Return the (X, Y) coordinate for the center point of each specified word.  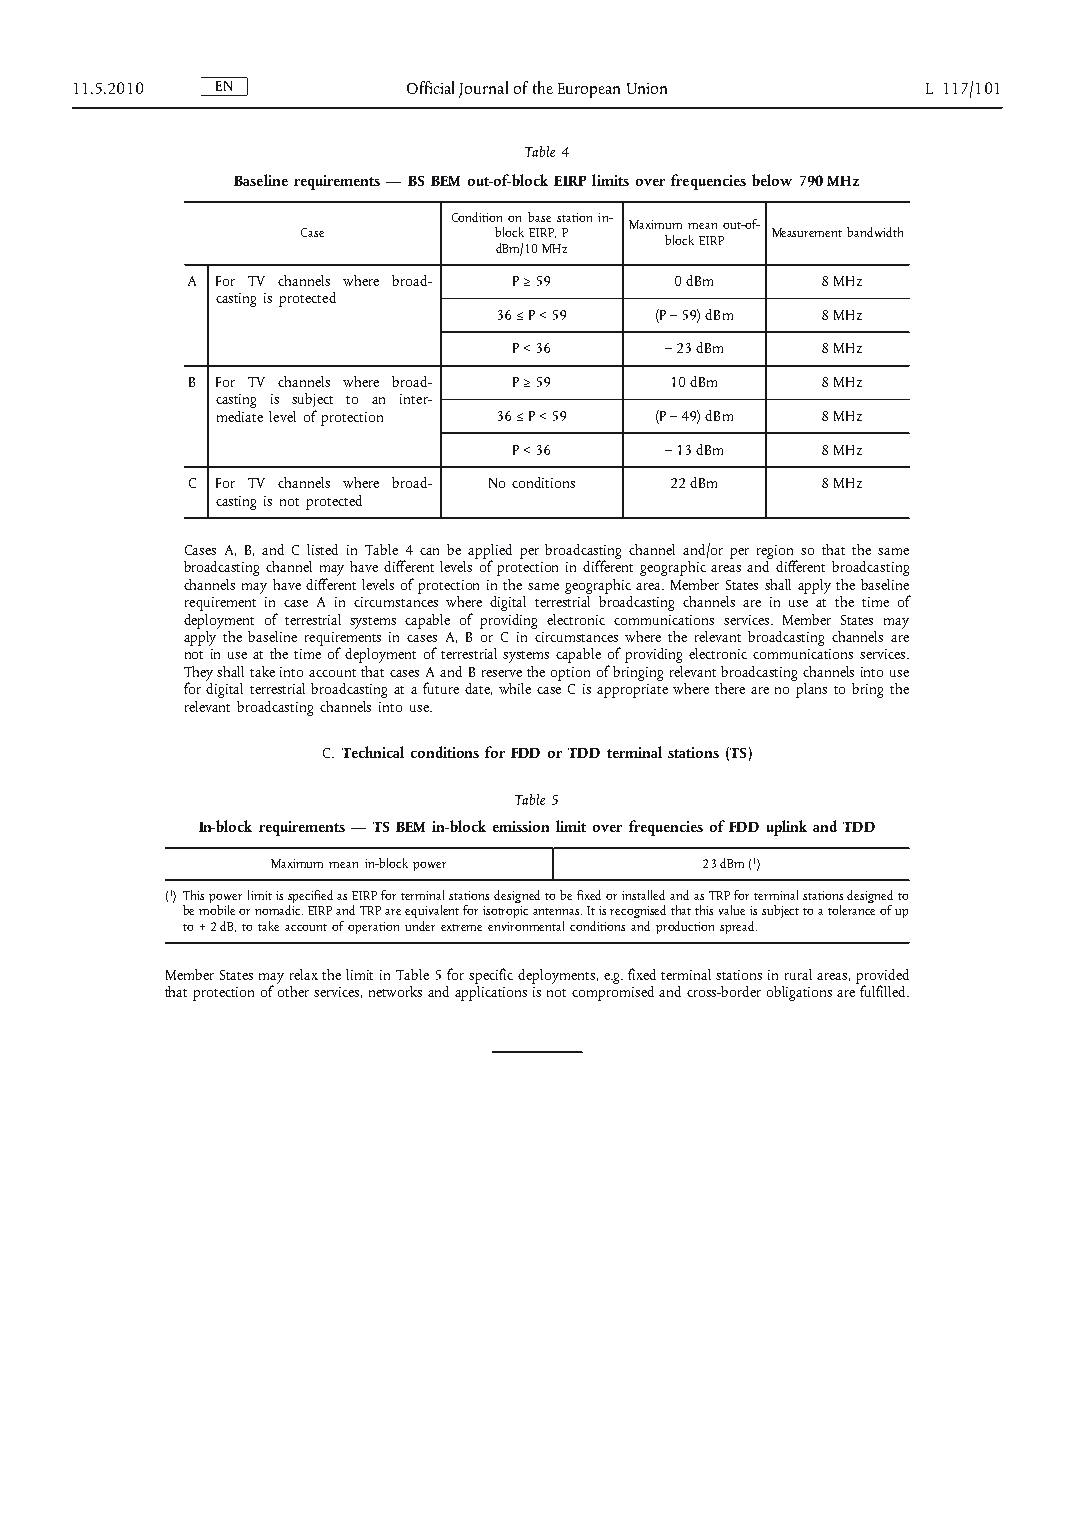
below (772, 180)
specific (491, 976)
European (589, 90)
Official (430, 87)
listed (322, 549)
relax (304, 974)
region (777, 553)
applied (490, 552)
